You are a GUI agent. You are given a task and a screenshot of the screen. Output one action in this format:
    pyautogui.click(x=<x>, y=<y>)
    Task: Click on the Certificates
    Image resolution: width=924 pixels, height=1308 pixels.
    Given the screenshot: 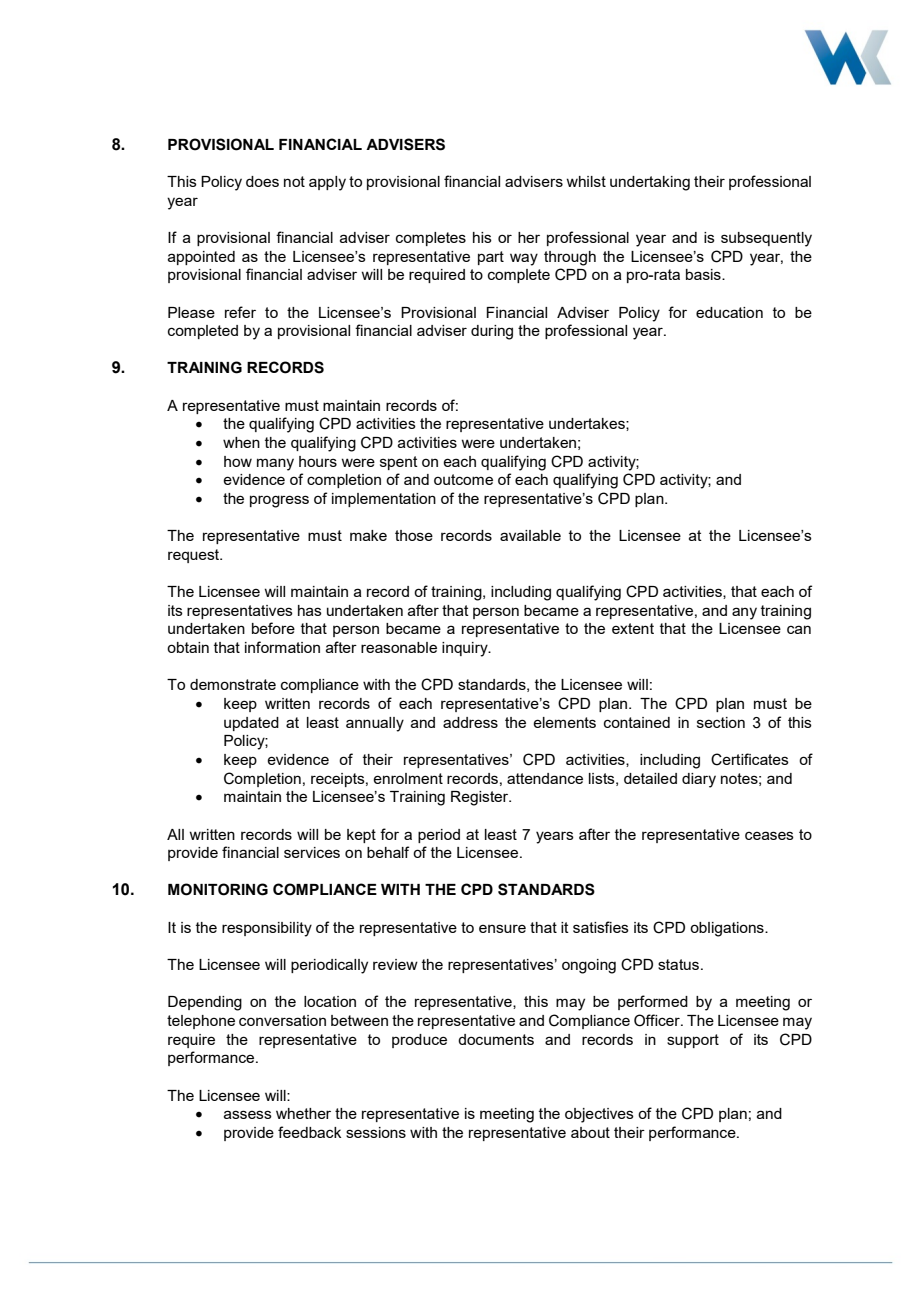 What is the action you would take?
    pyautogui.click(x=750, y=759)
